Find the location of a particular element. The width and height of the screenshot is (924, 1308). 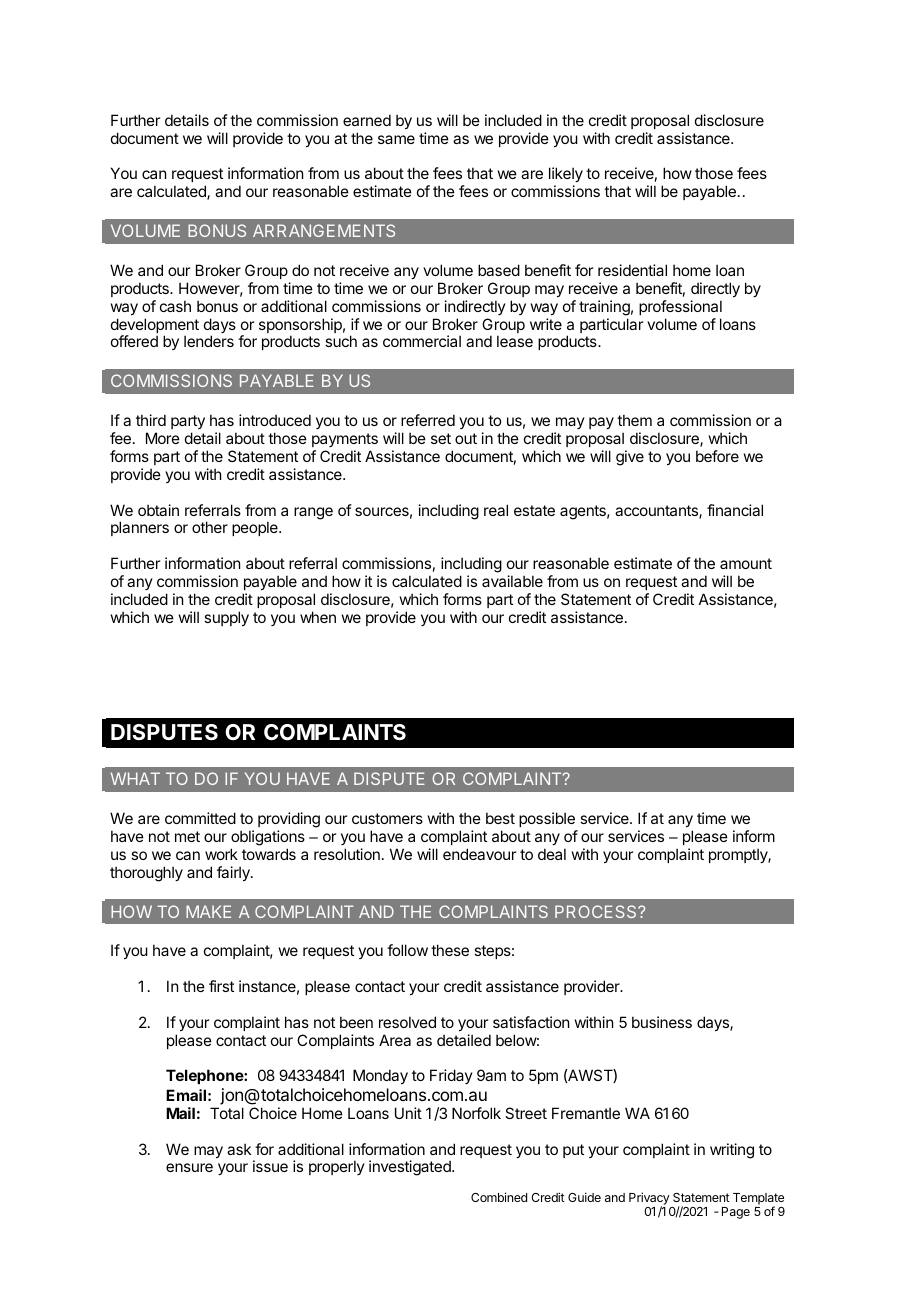

endeavour is located at coordinates (479, 854).
